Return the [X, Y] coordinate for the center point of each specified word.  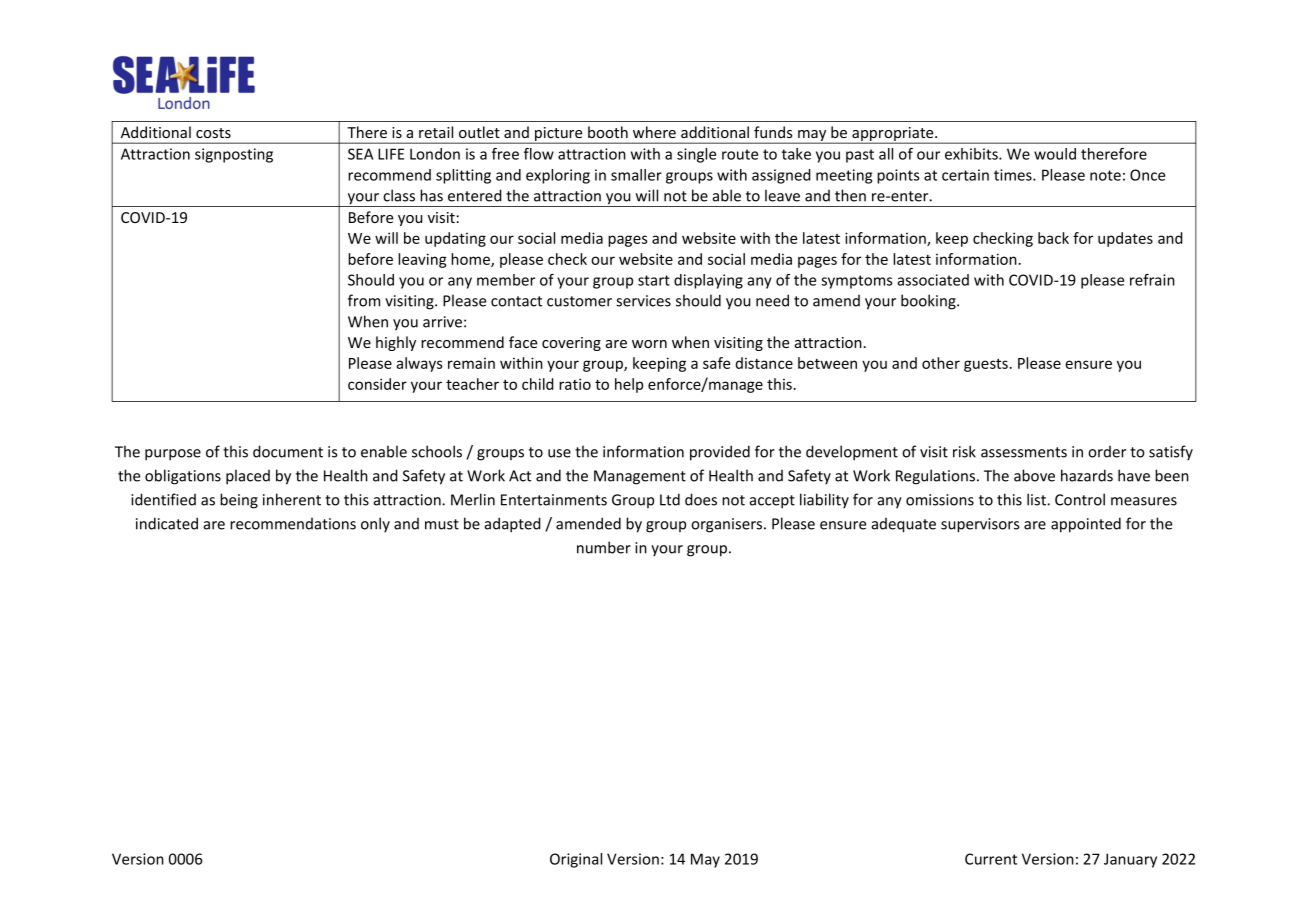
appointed [1086, 525]
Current [991, 859]
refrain [1152, 280]
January [1130, 860]
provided [720, 453]
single [696, 155]
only [375, 525]
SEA [360, 154]
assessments [1024, 452]
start [654, 280]
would [1055, 154]
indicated [167, 523]
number [604, 547]
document [288, 451]
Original [576, 860]
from [364, 300]
